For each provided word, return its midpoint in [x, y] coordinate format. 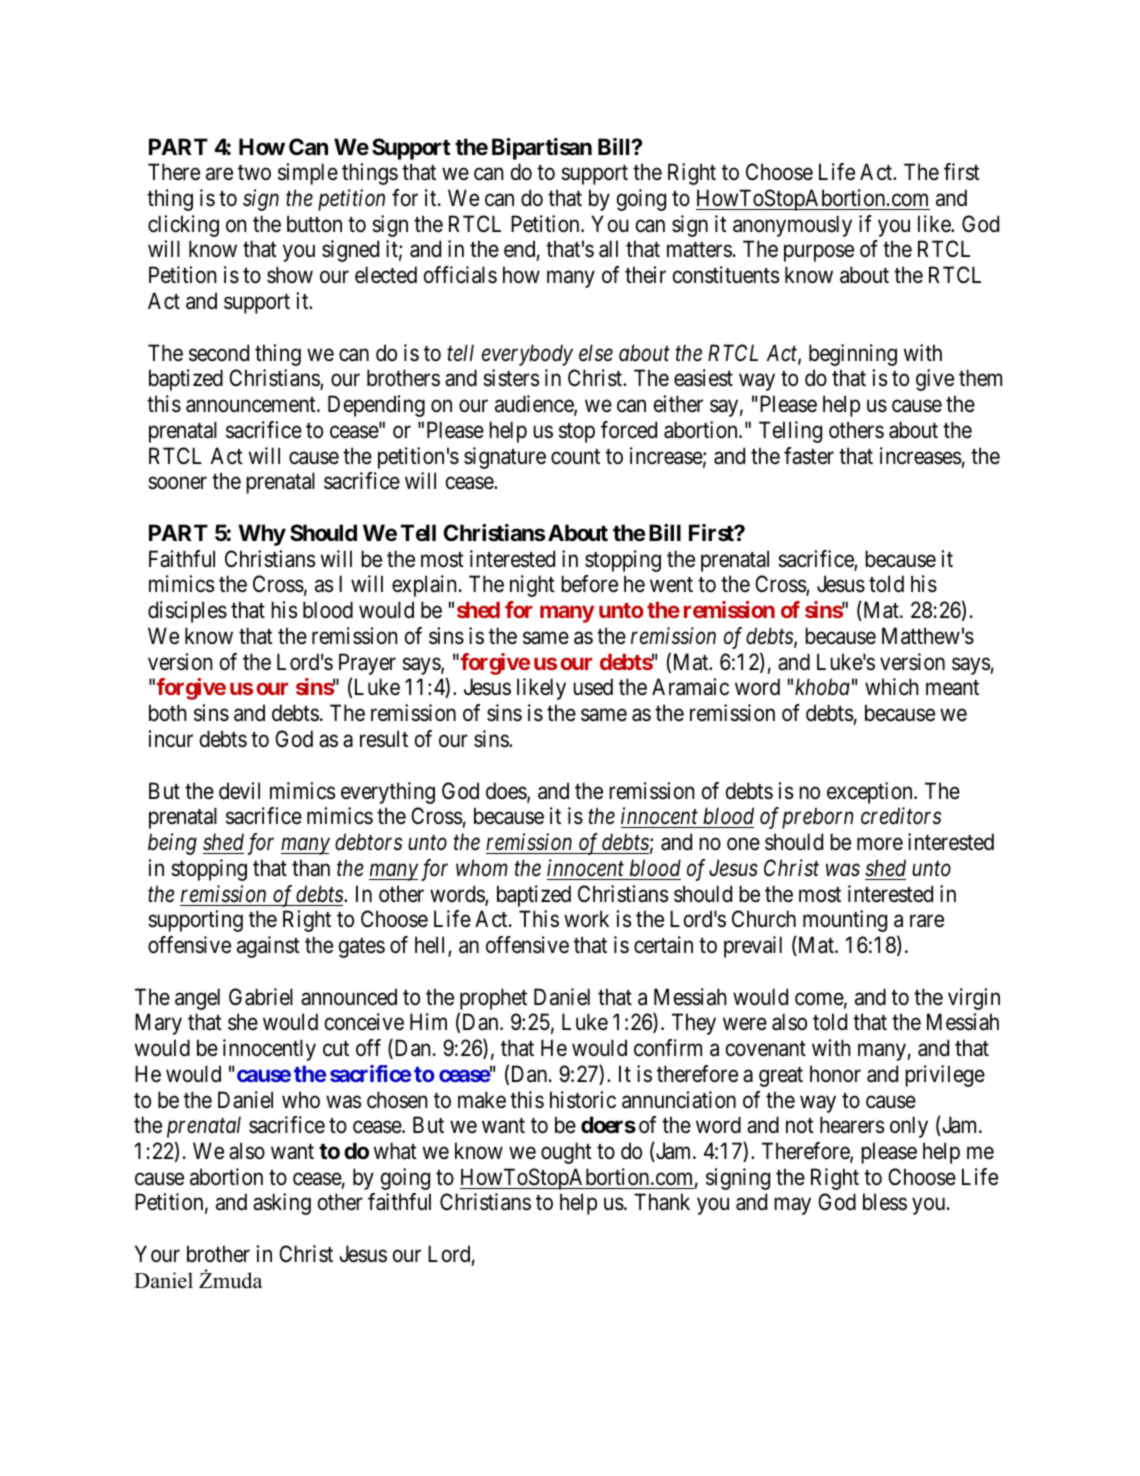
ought [566, 1153]
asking [282, 1204]
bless [885, 1202]
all [608, 249]
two [254, 172]
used [593, 687]
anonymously [792, 226]
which [892, 687]
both [168, 713]
